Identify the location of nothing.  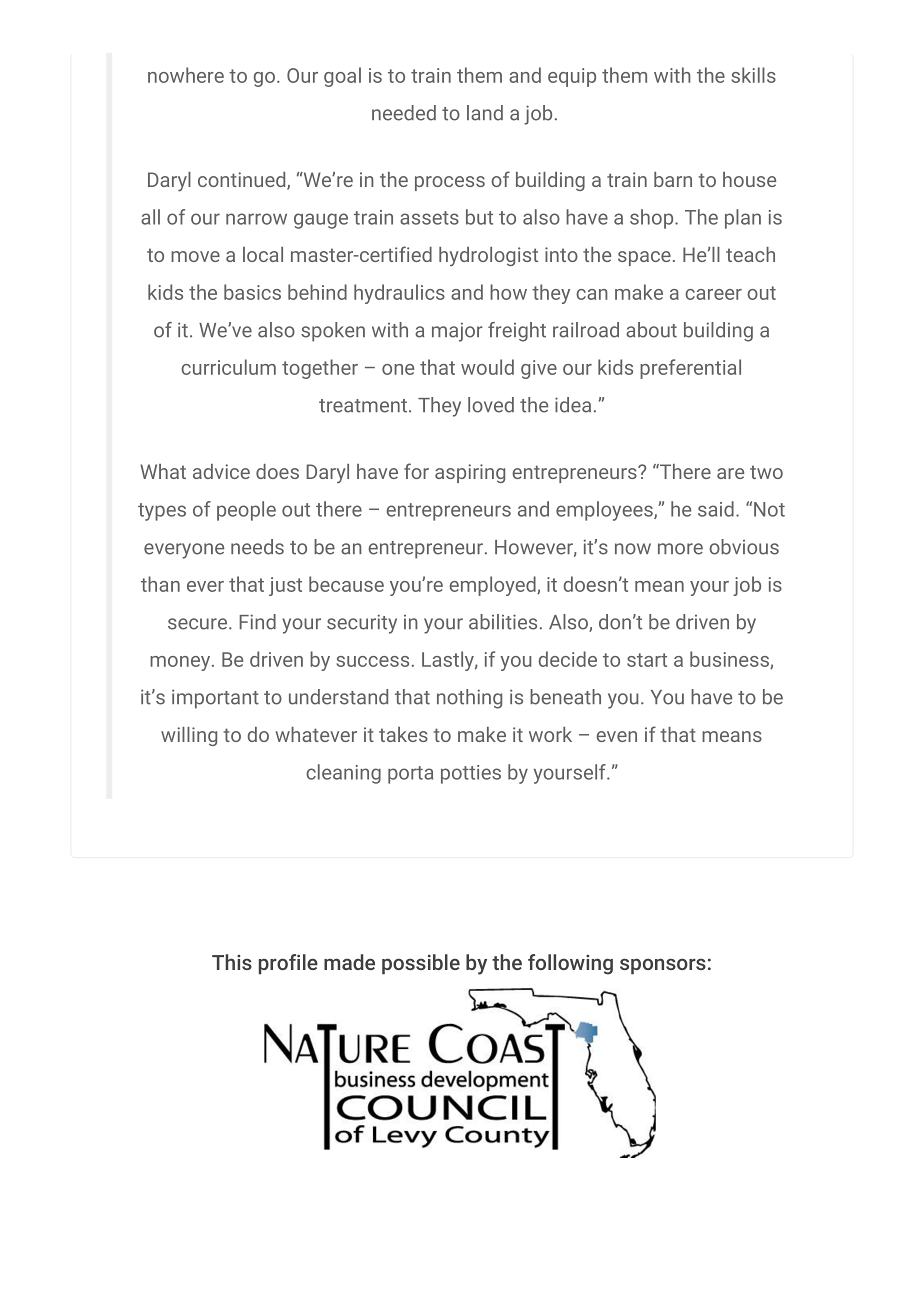
(469, 699).
